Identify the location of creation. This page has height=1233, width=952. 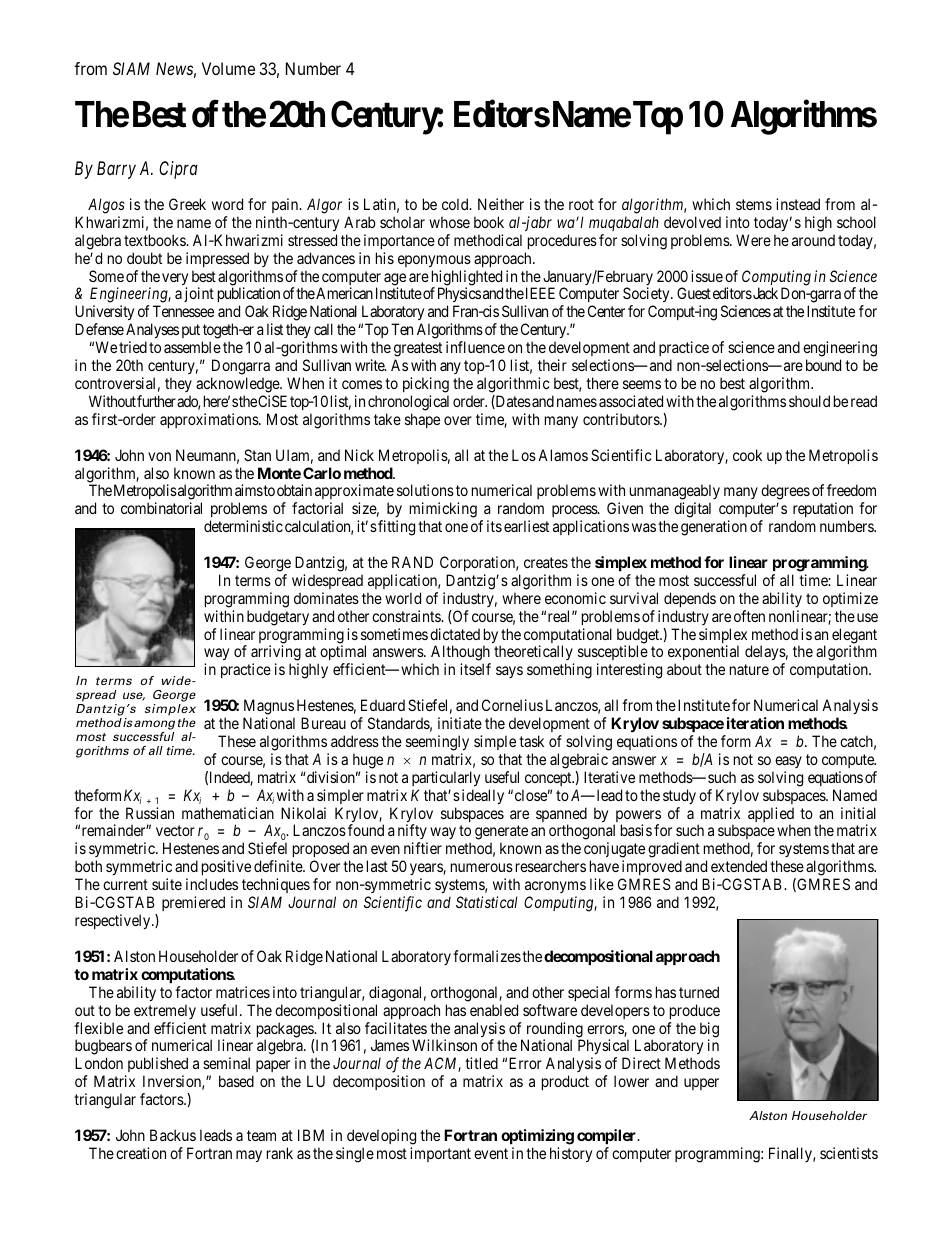
(141, 1153).
